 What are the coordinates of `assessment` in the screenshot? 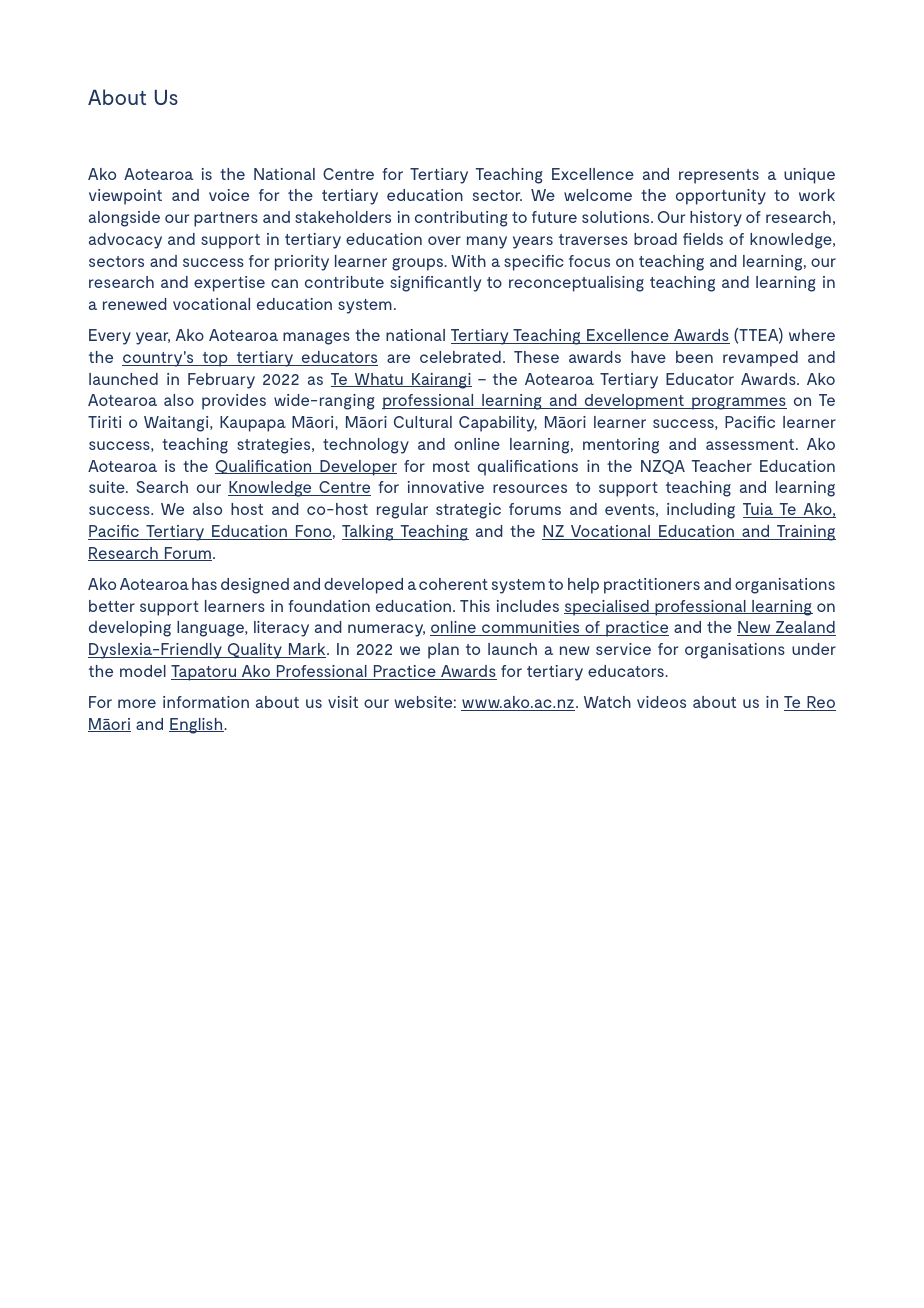 It's located at (751, 444).
